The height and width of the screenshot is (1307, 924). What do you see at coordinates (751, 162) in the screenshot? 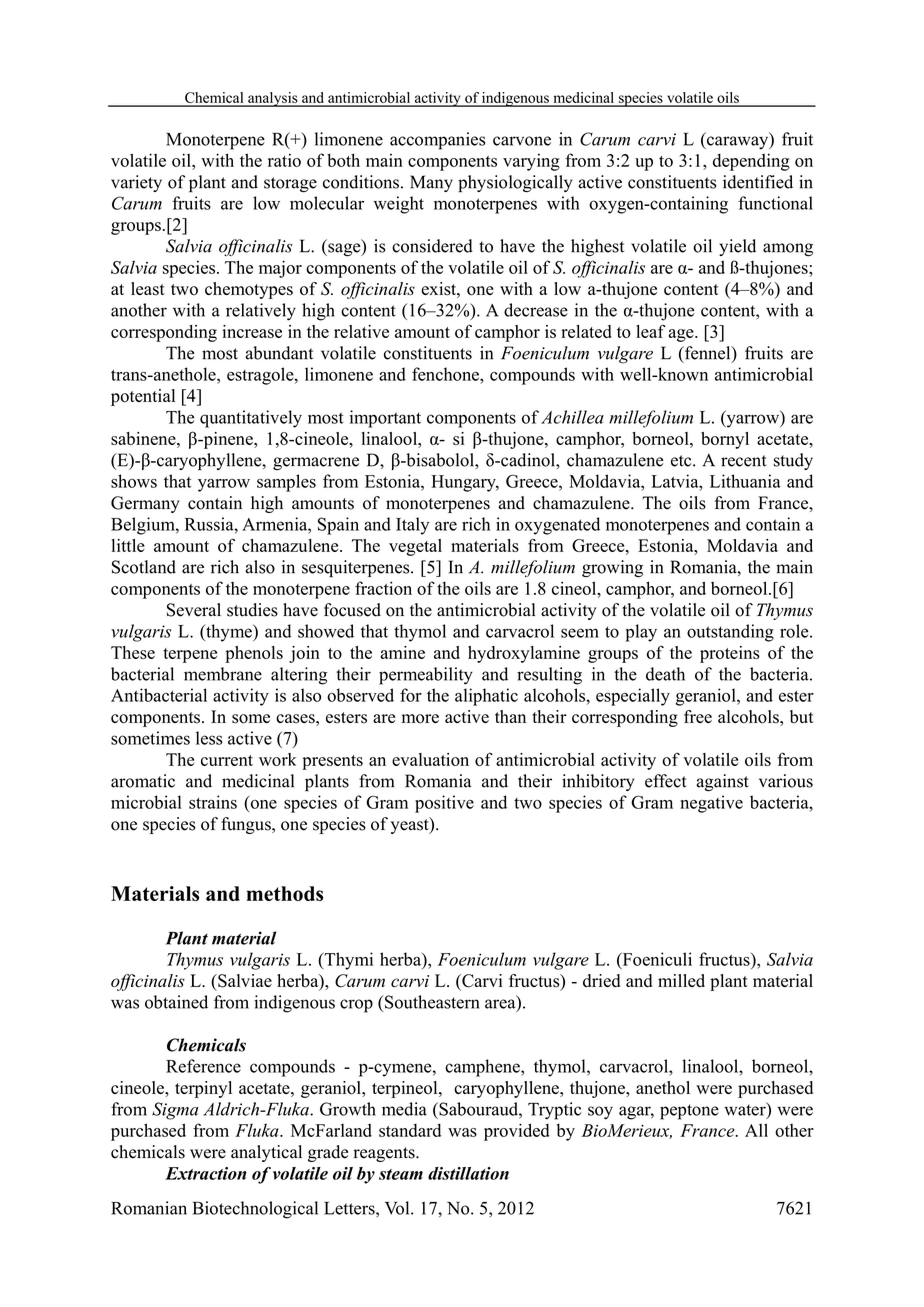
I see `depending` at bounding box center [751, 162].
